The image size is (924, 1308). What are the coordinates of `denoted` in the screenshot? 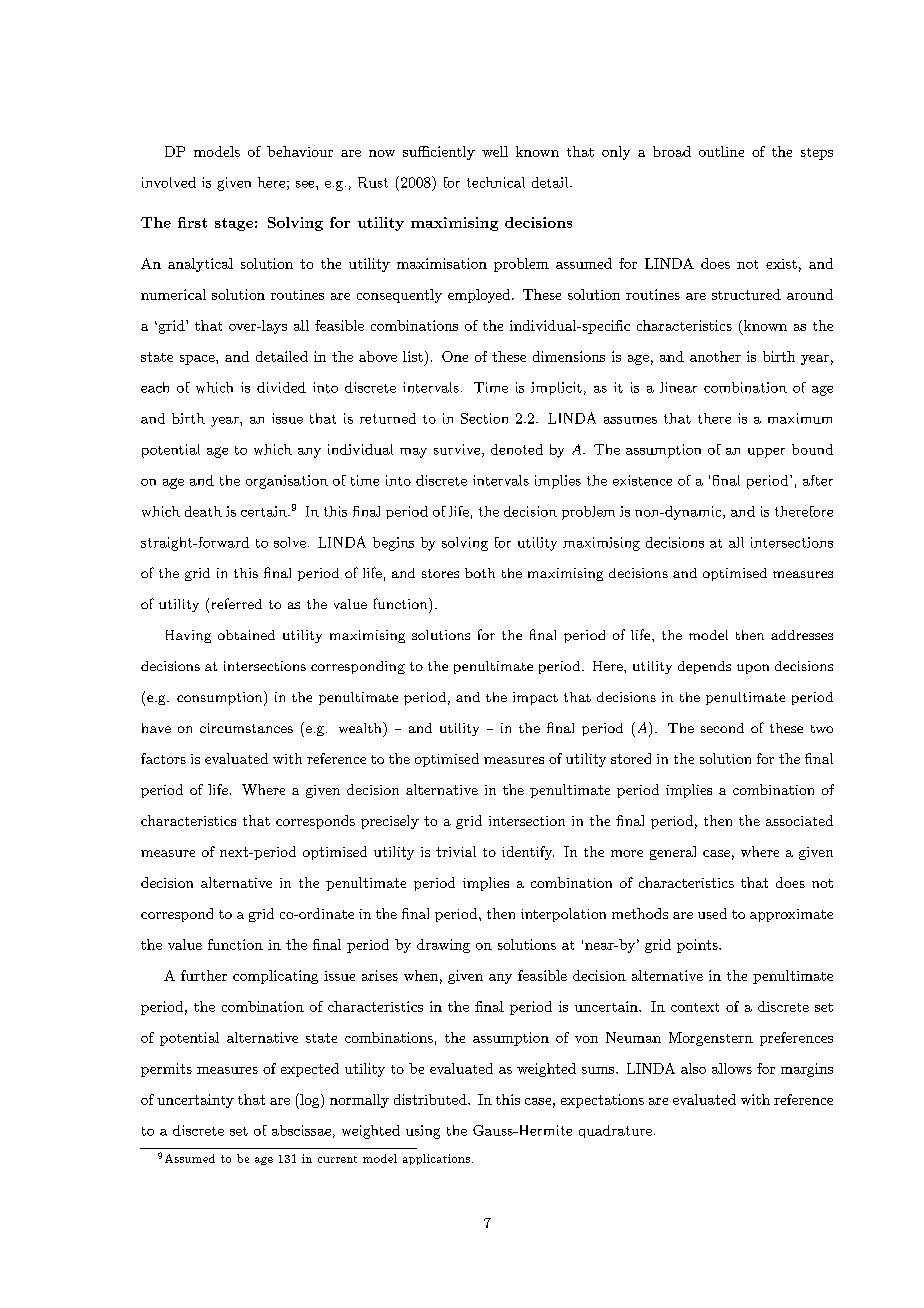 It's located at (517, 449).
